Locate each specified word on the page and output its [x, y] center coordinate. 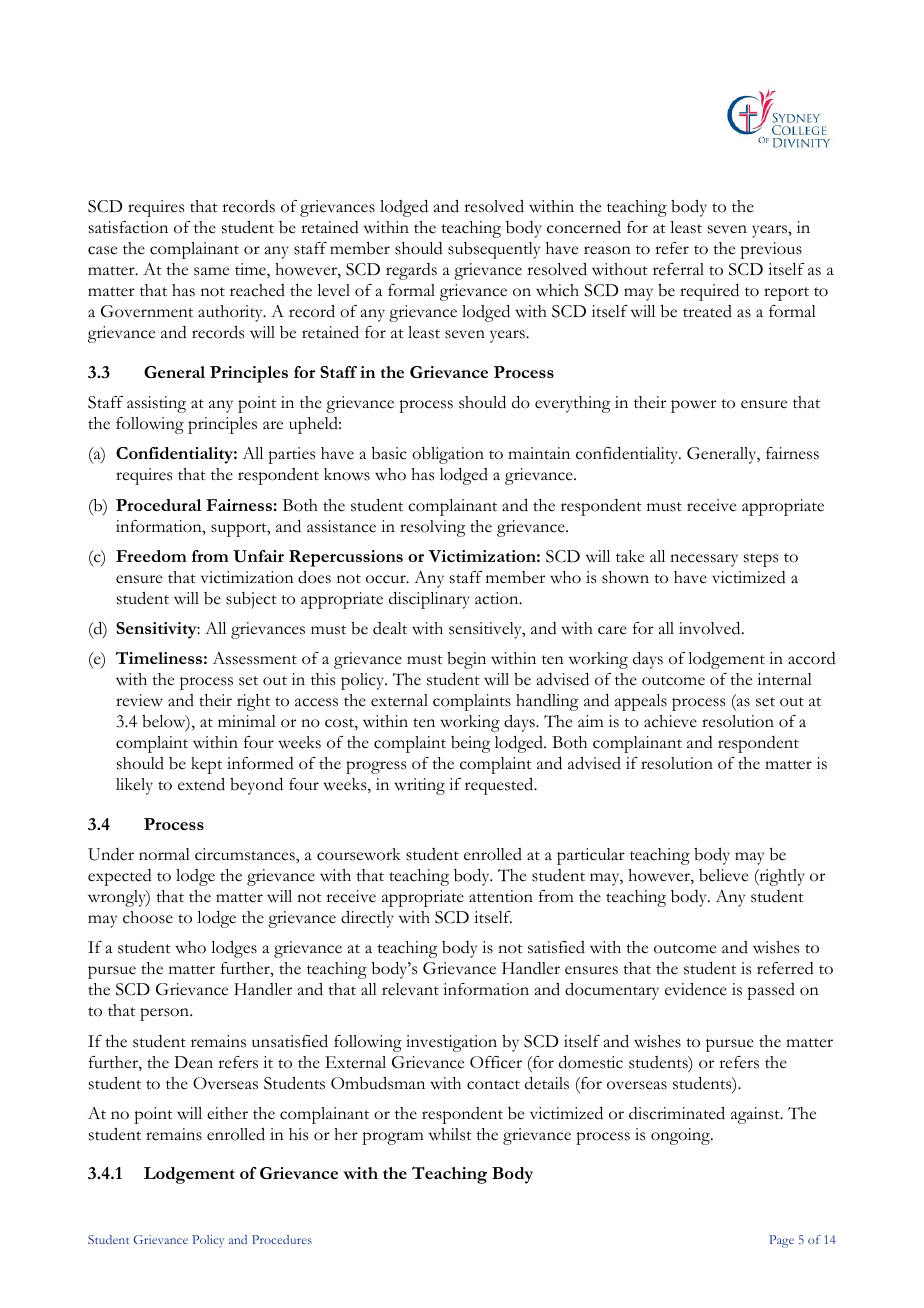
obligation [448, 455]
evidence [696, 989]
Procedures [282, 1239]
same [211, 271]
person [165, 1014]
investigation [451, 1043]
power [693, 406]
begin [466, 660]
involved [711, 628]
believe [723, 875]
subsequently [494, 250]
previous [771, 250]
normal [164, 854]
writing [419, 786]
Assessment [254, 658]
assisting [156, 404]
